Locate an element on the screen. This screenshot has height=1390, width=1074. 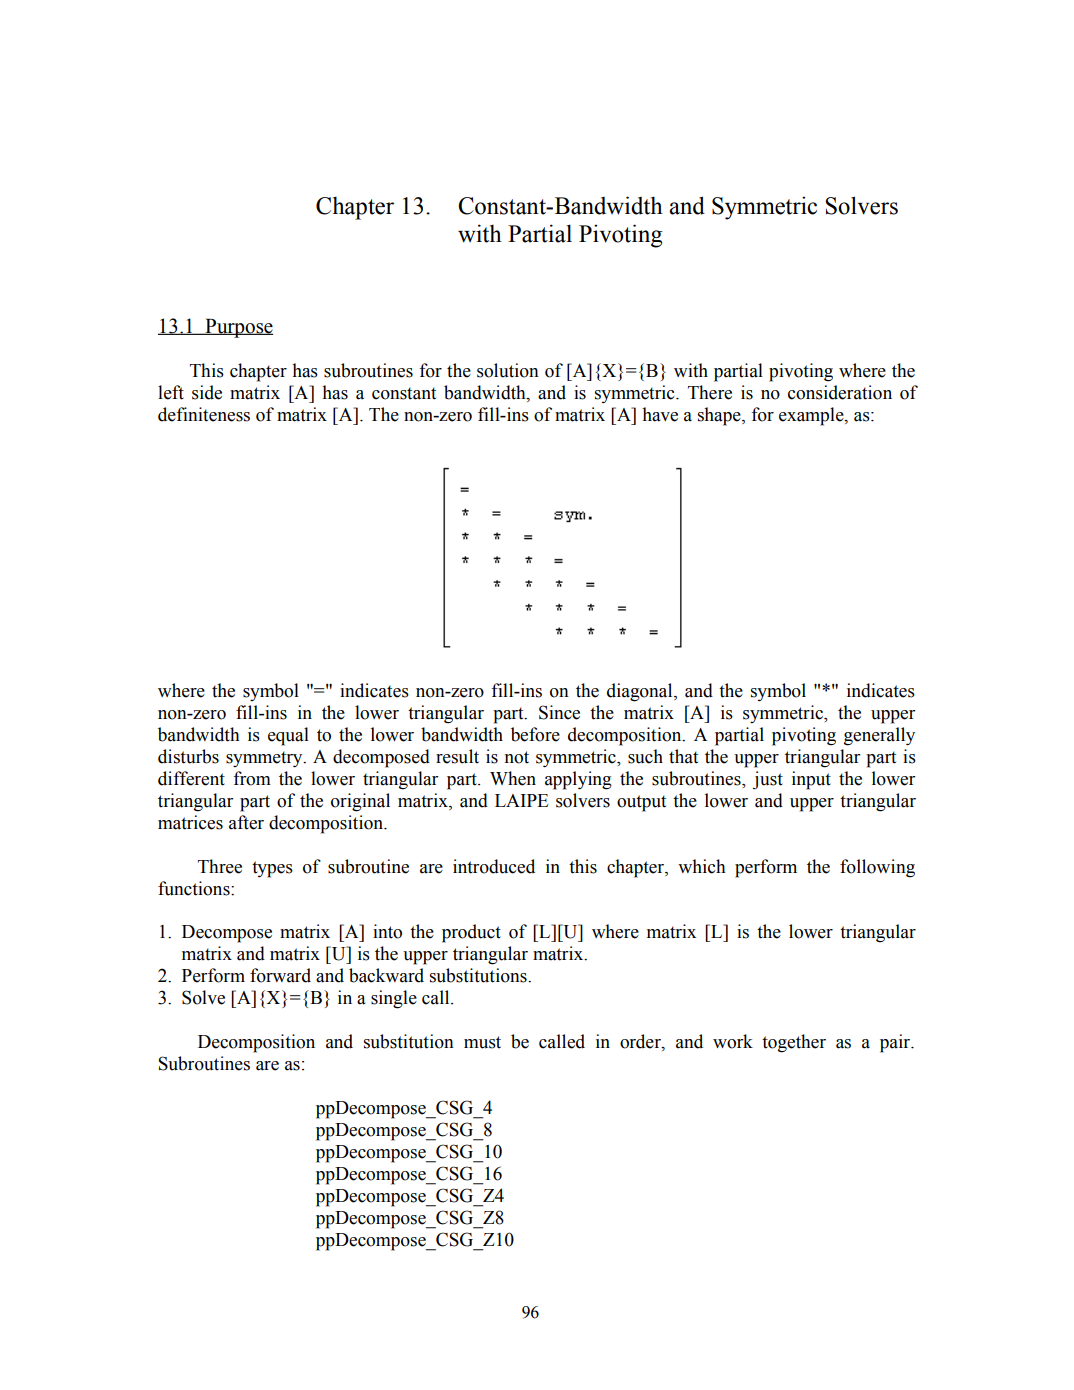
example is located at coordinates (812, 416).
